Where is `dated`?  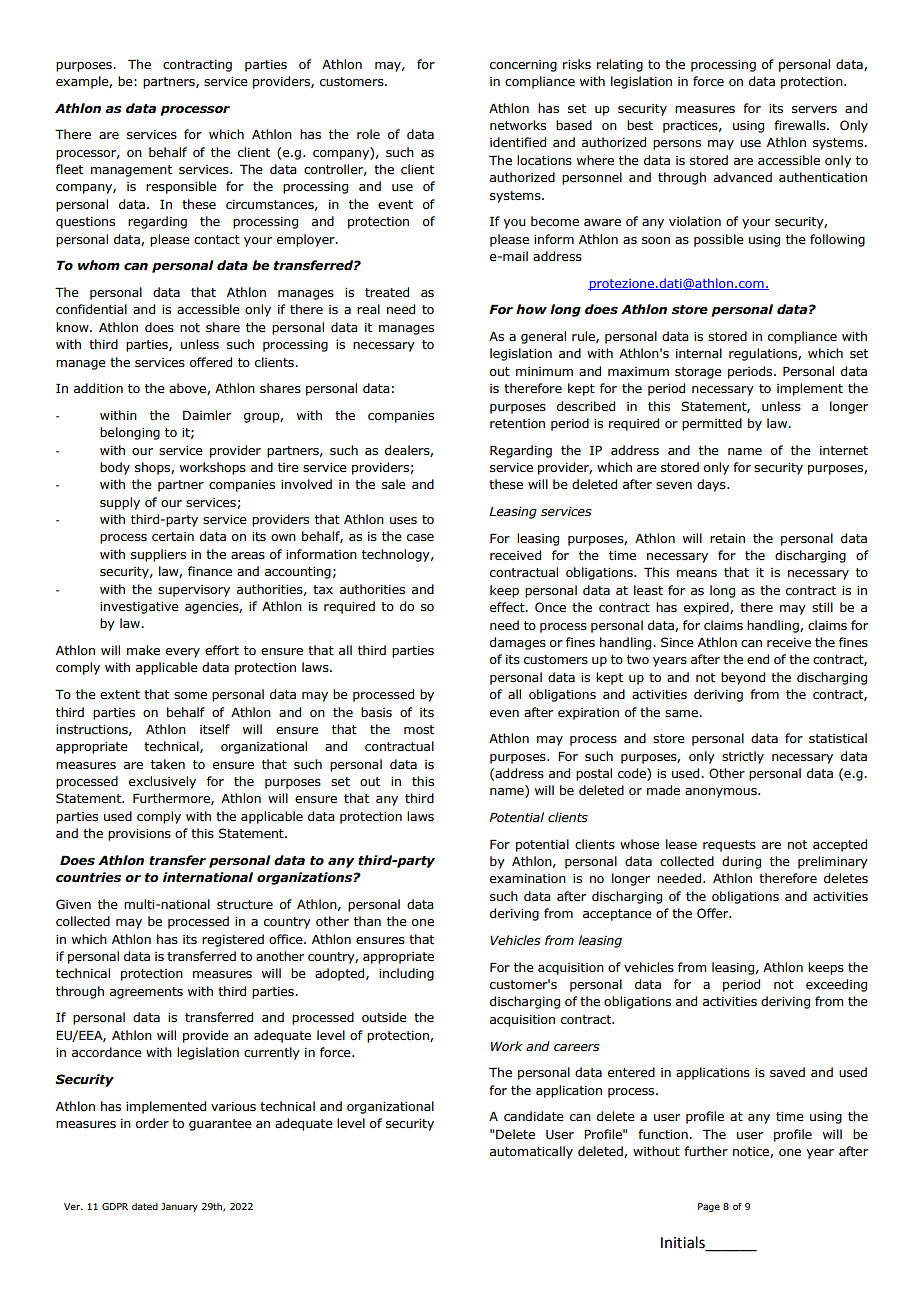
dated is located at coordinates (145, 1206).
